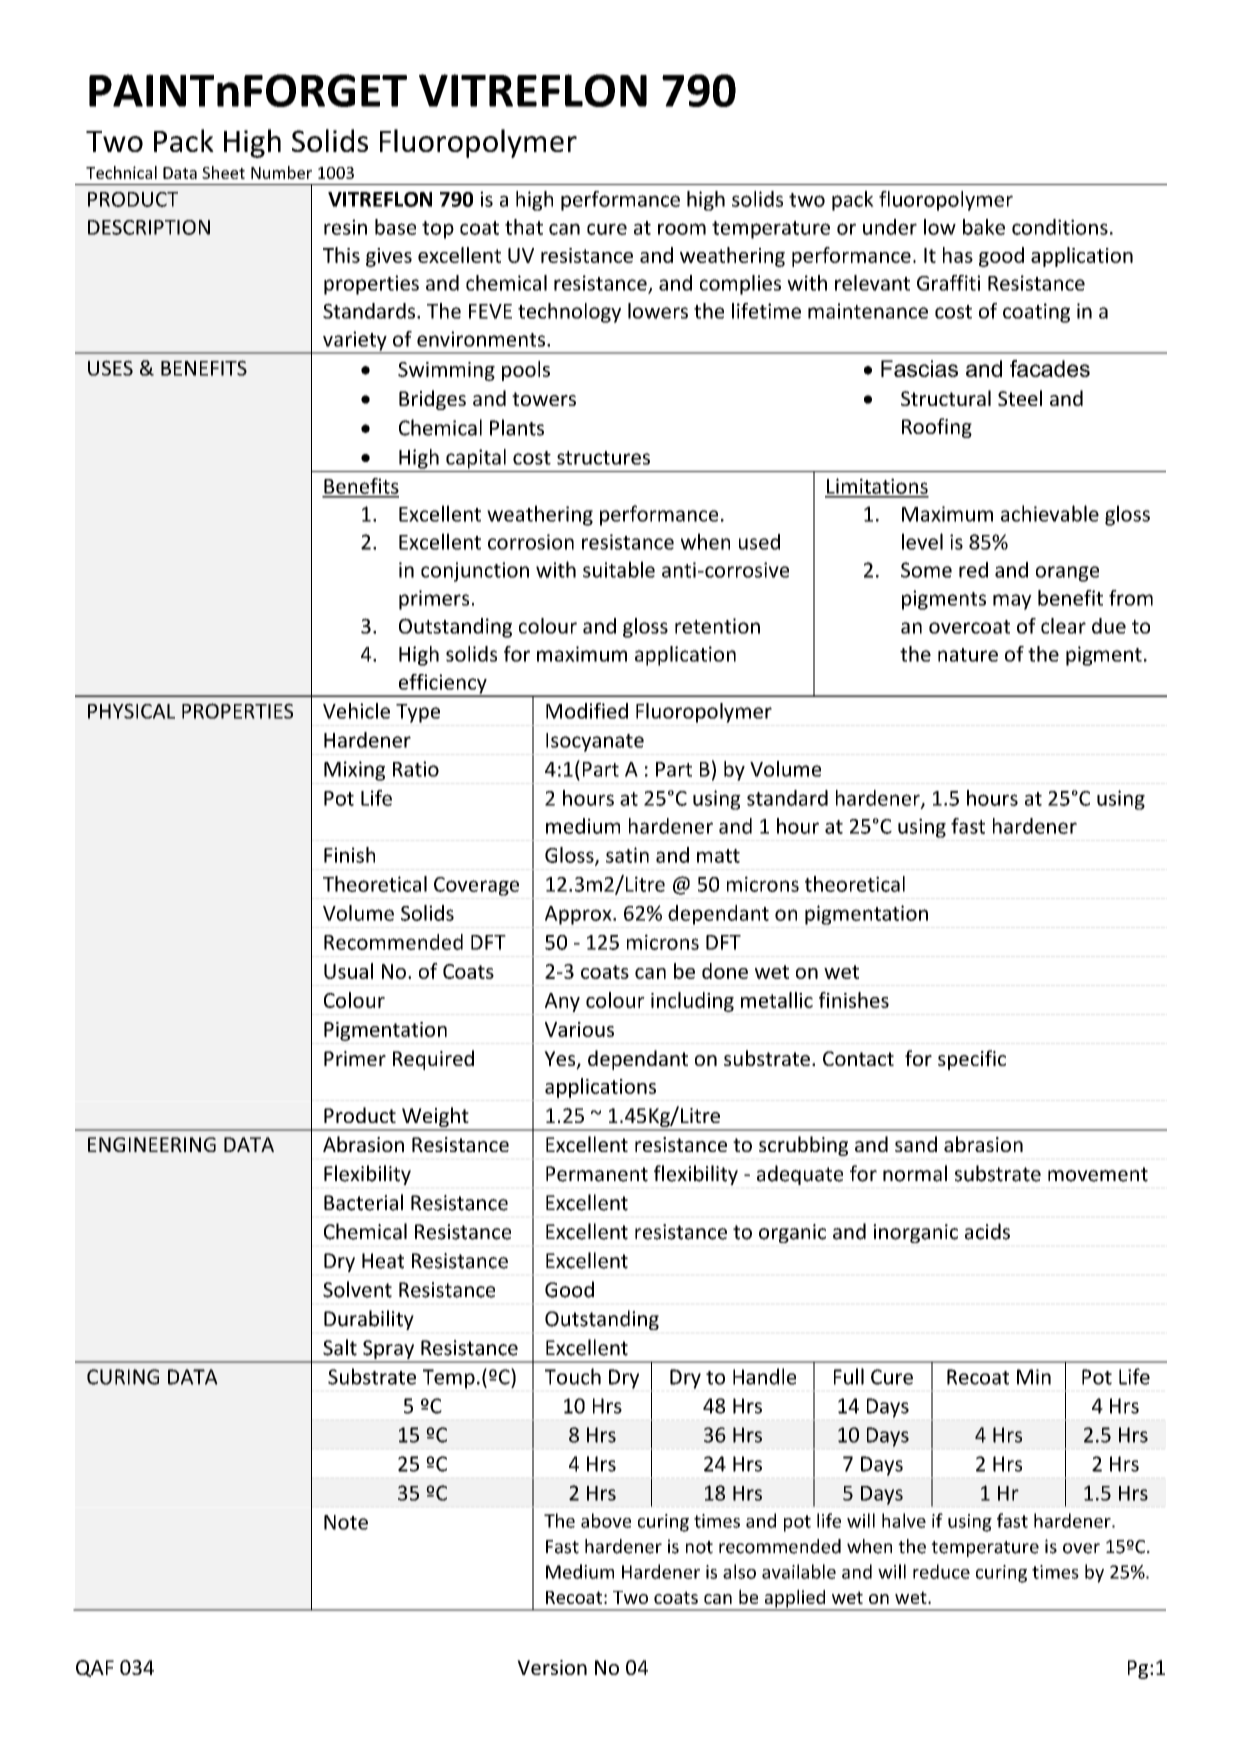 The width and height of the page is (1241, 1755). What do you see at coordinates (579, 915) in the page?
I see `Approx` at bounding box center [579, 915].
